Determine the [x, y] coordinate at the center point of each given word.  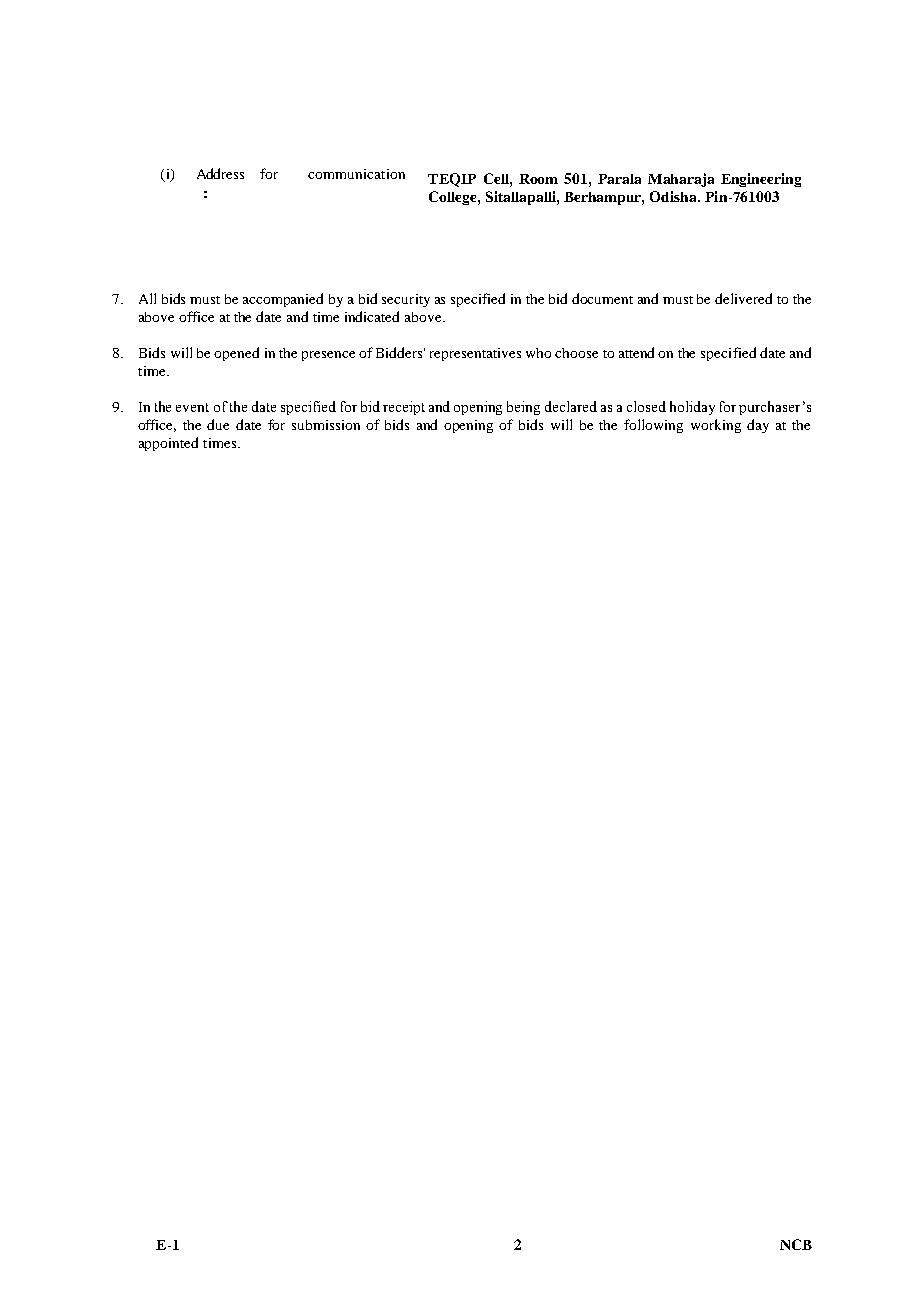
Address [220, 173]
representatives [475, 354]
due [218, 424]
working [716, 426]
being [523, 408]
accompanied [283, 300]
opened [236, 354]
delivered [743, 298]
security [406, 300]
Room [538, 179]
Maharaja [681, 180]
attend [636, 352]
